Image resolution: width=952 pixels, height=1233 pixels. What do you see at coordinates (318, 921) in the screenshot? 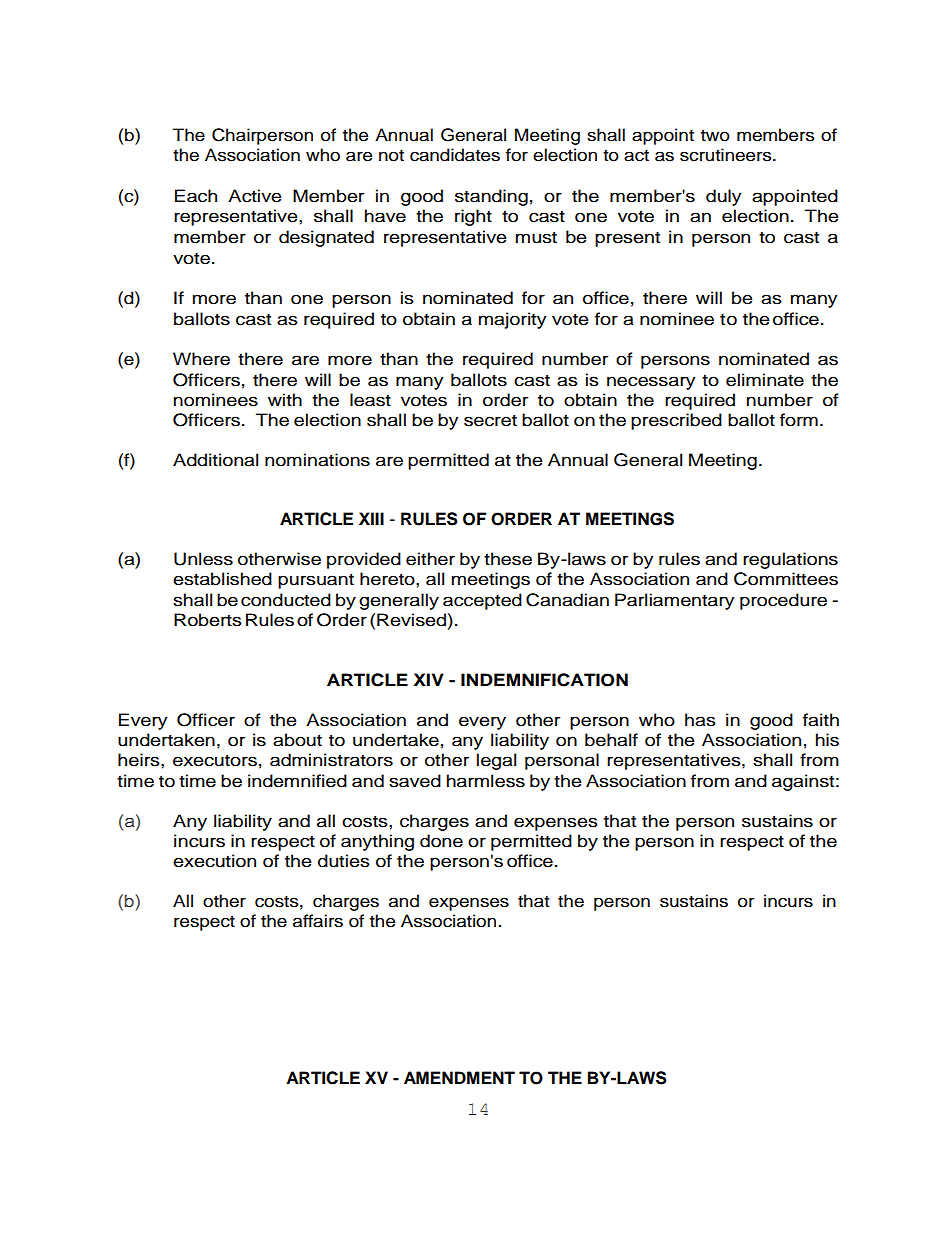
I see `affairs` at bounding box center [318, 921].
